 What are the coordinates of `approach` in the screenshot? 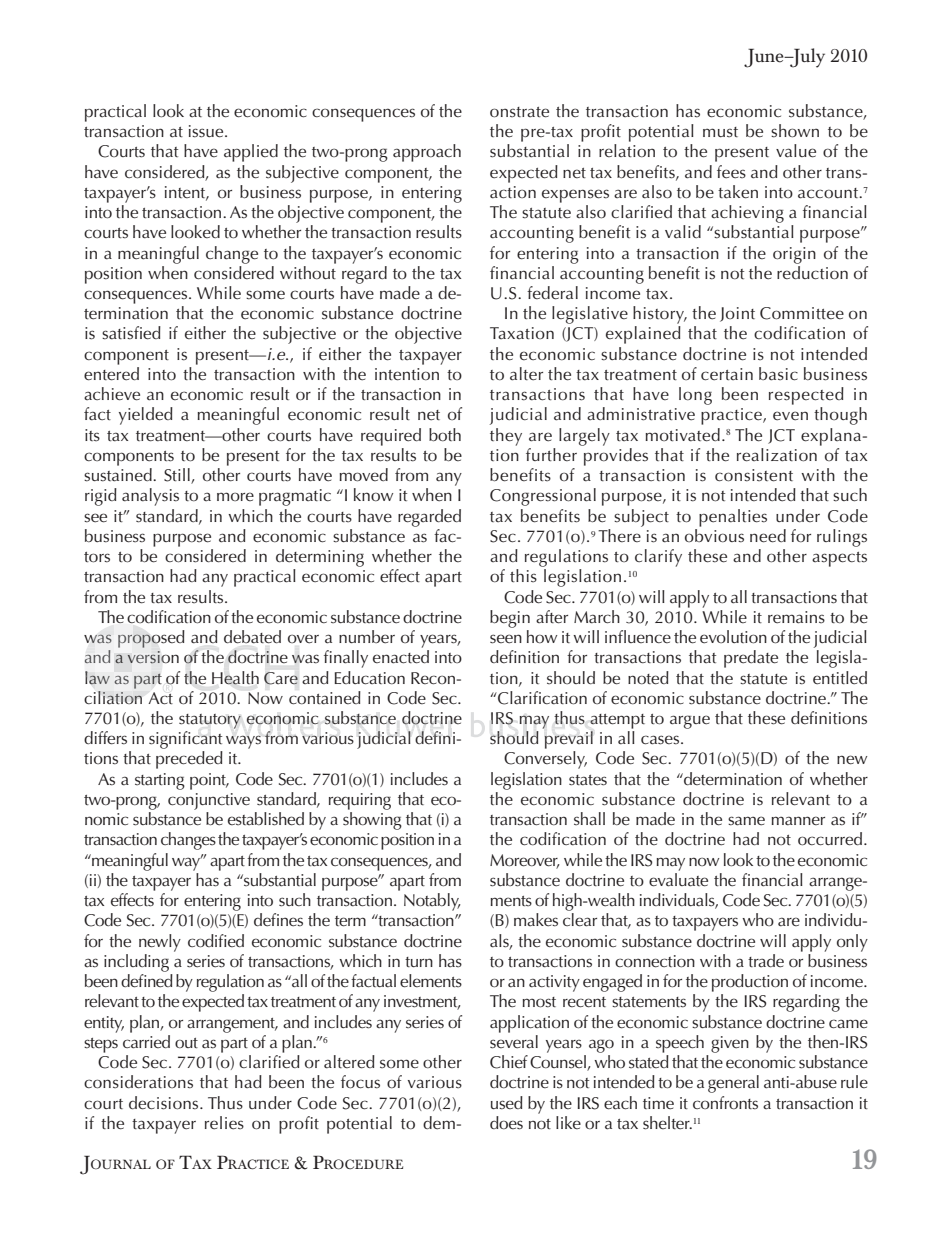 It's located at (427, 153).
